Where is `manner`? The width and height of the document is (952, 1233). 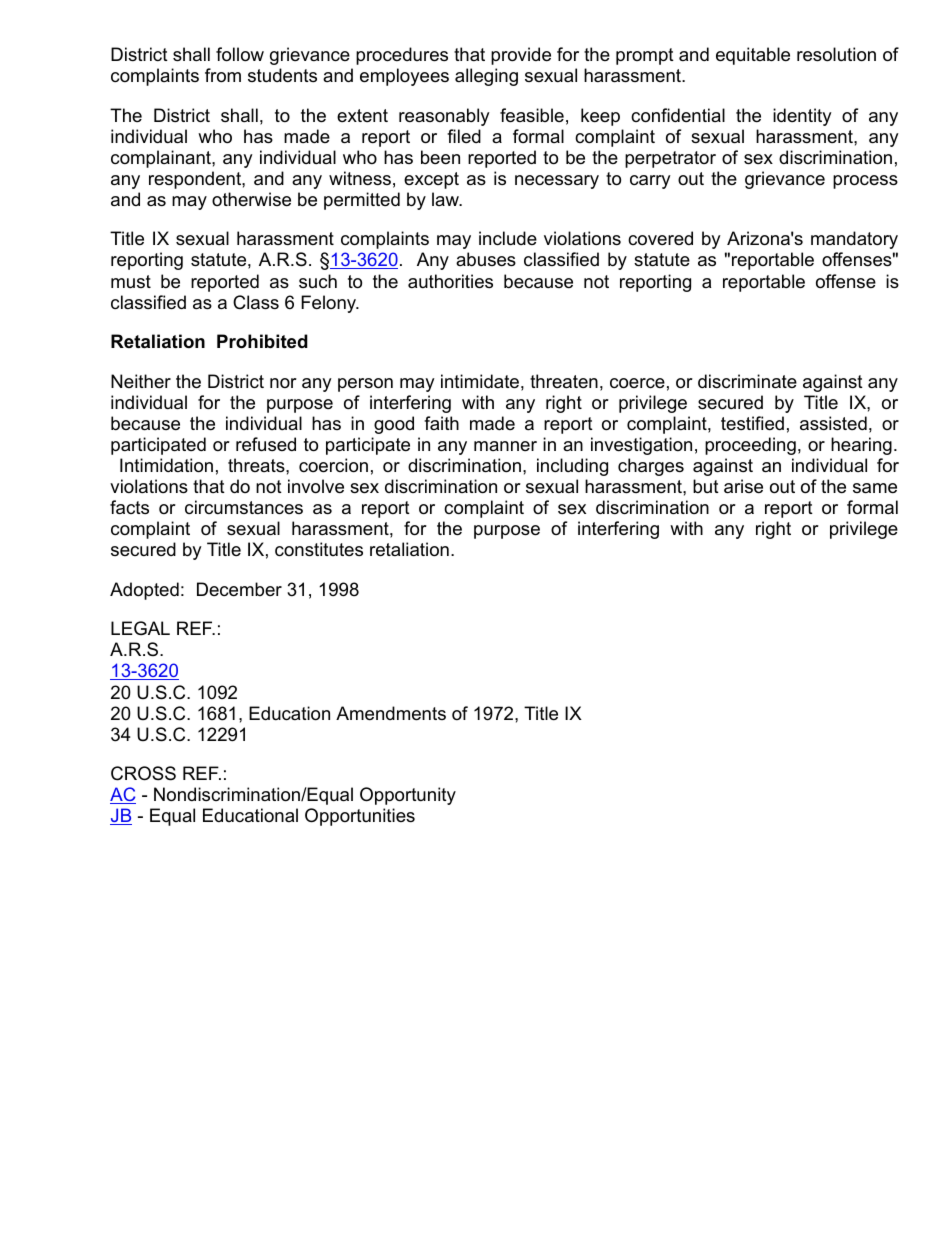
manner is located at coordinates (505, 446).
